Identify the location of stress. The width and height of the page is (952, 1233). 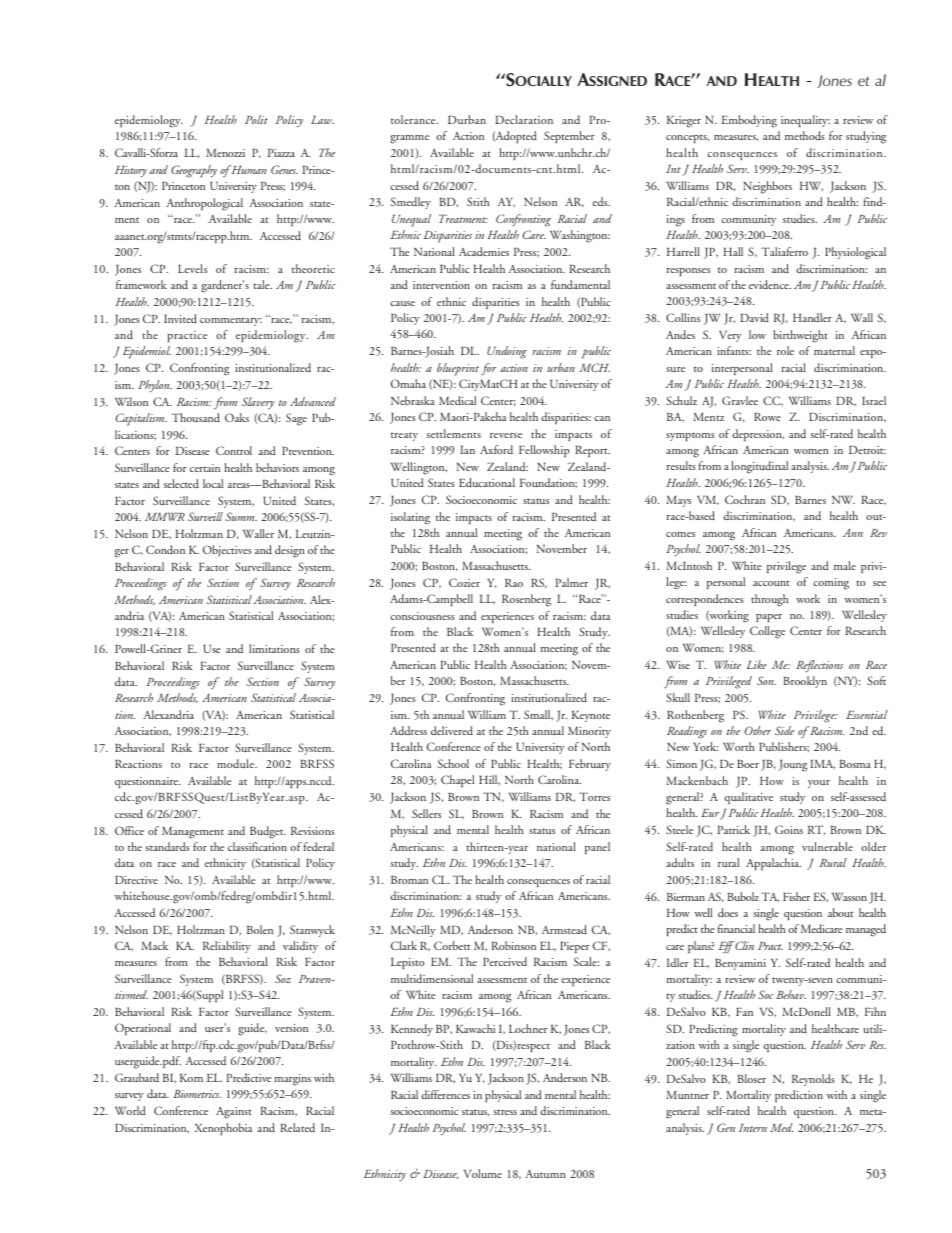
(505, 1112).
